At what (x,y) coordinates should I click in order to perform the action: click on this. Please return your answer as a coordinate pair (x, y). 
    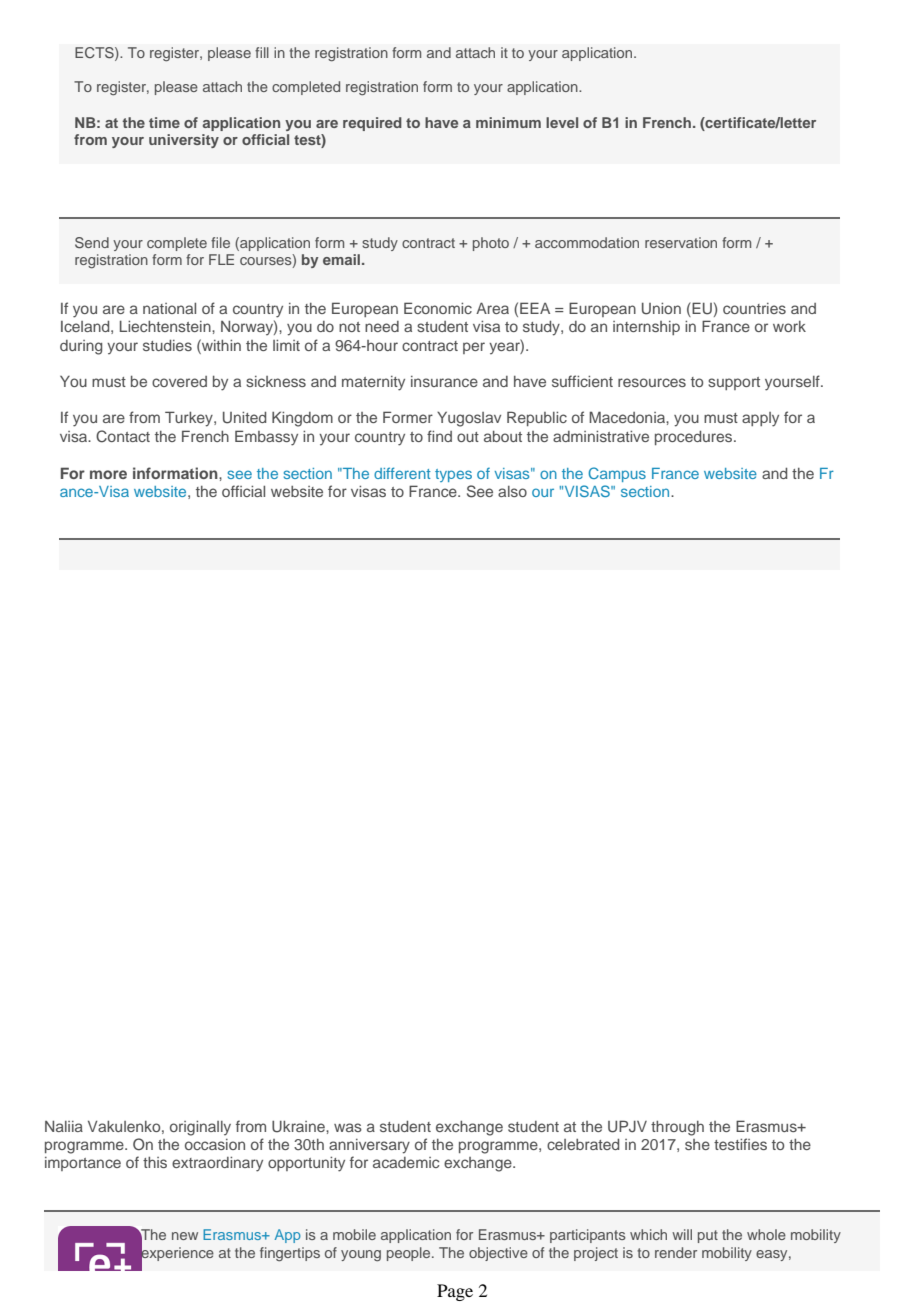
    Looking at the image, I should click on (155, 1162).
